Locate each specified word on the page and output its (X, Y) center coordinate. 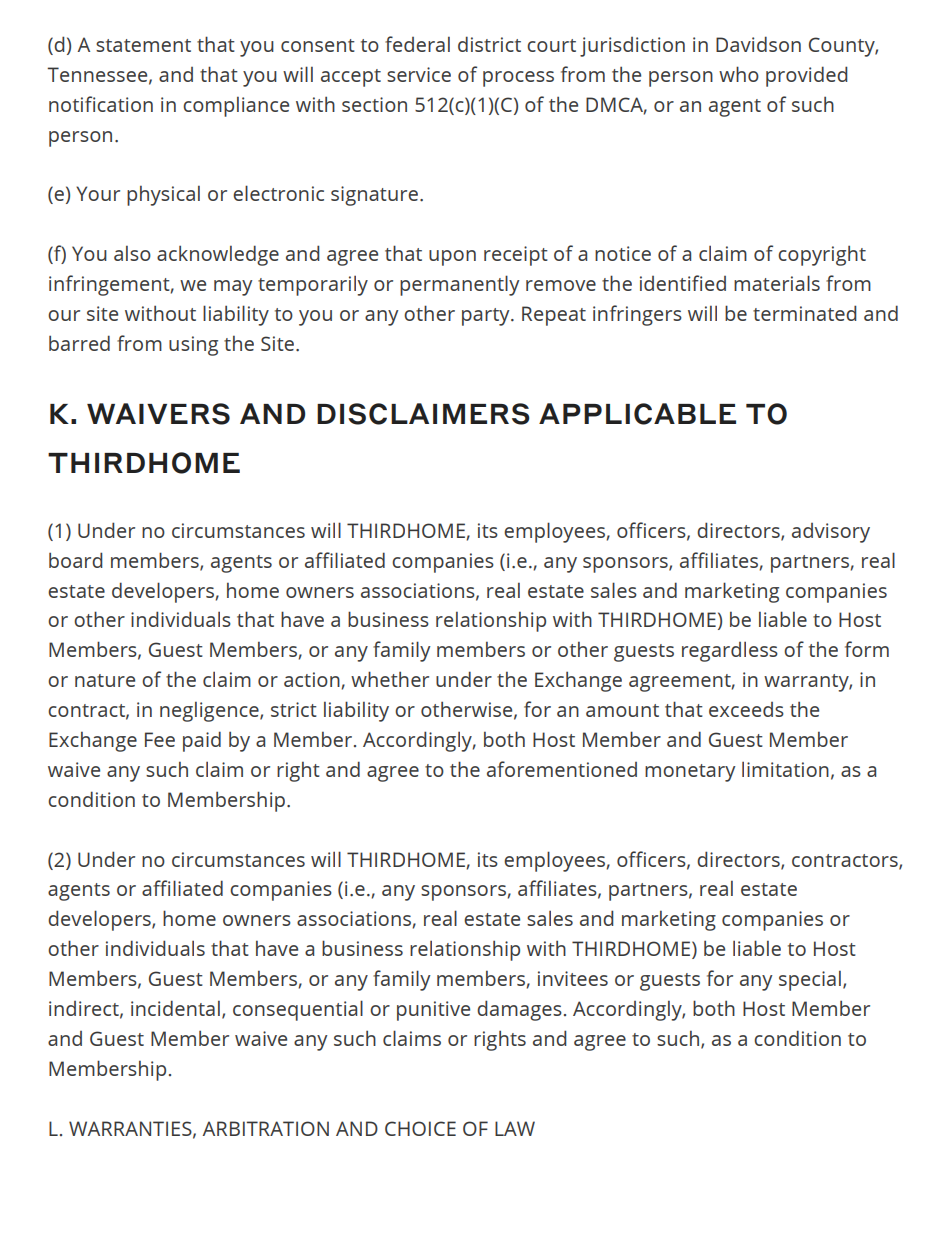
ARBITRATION (266, 1128)
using (193, 346)
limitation (785, 769)
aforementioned (562, 769)
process (518, 79)
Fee (160, 739)
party (487, 317)
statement (143, 45)
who (739, 74)
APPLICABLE (637, 414)
